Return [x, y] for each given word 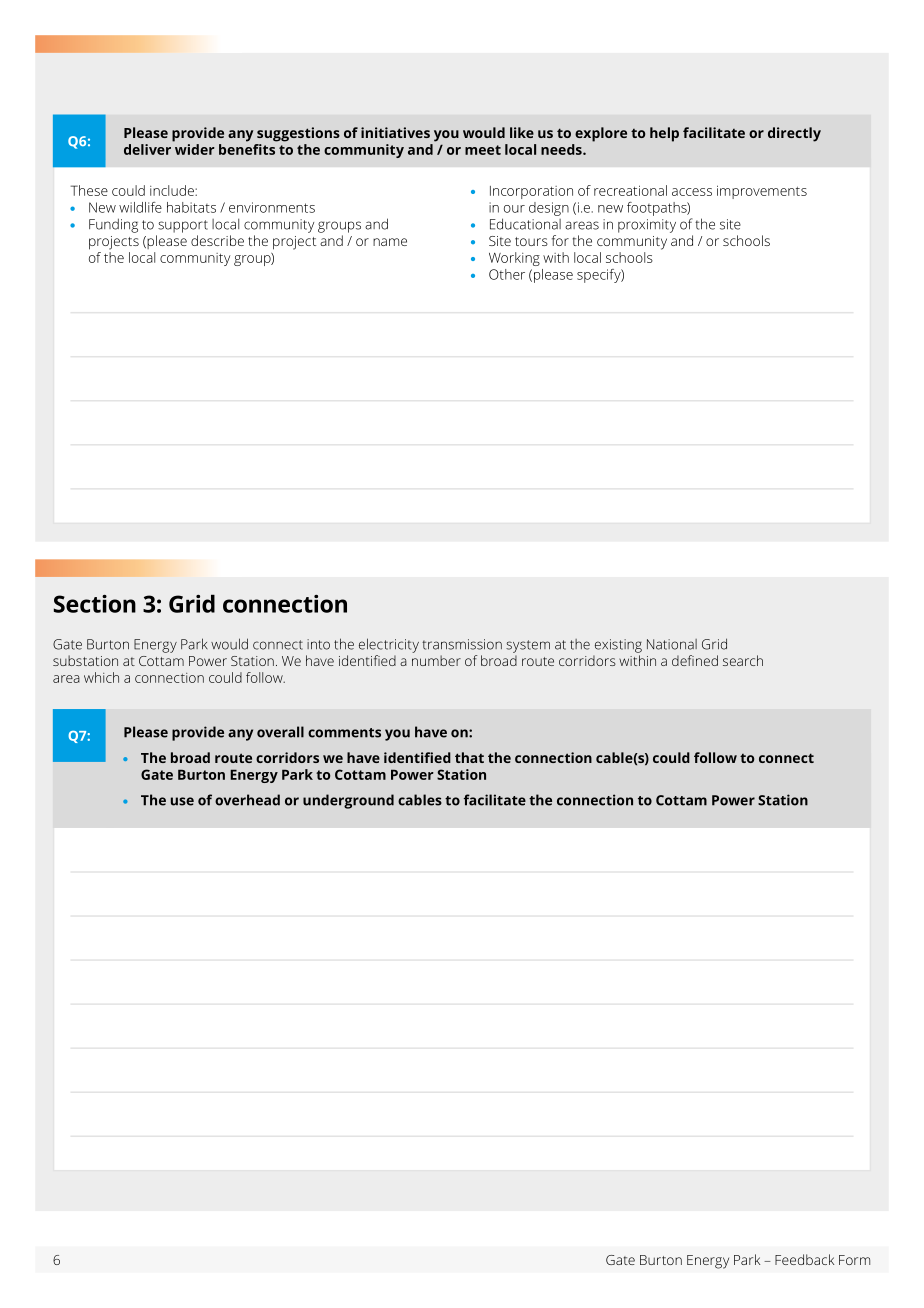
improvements [762, 192]
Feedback [804, 1259]
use [182, 801]
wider [194, 148]
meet [483, 150]
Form [854, 1260]
